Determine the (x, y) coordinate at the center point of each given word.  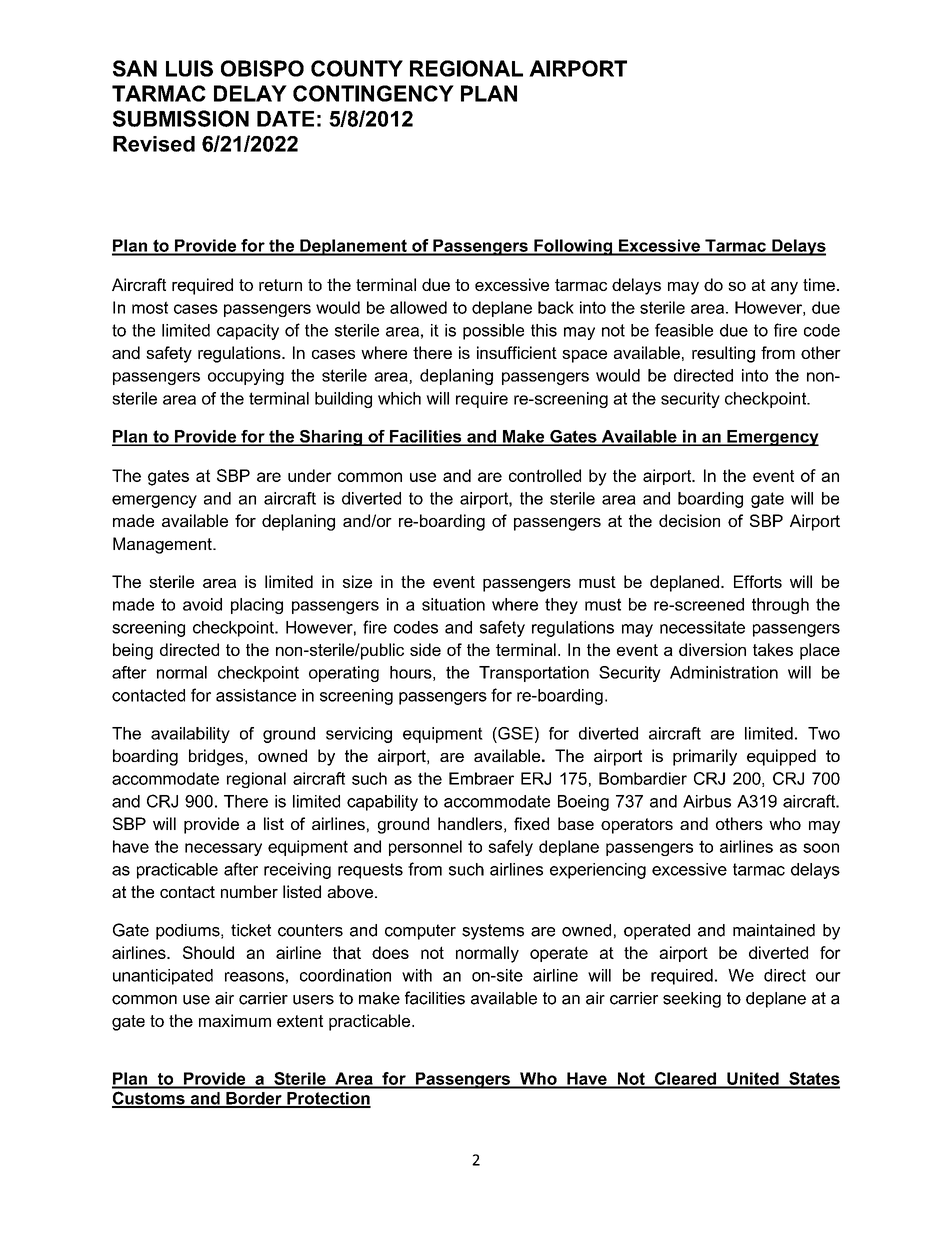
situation (453, 604)
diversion (712, 649)
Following (573, 247)
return (280, 285)
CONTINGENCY (373, 93)
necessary (223, 849)
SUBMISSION (181, 118)
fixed (531, 823)
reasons (254, 977)
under (310, 475)
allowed (418, 307)
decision (689, 520)
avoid (202, 604)
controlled (545, 475)
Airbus (707, 801)
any (784, 288)
